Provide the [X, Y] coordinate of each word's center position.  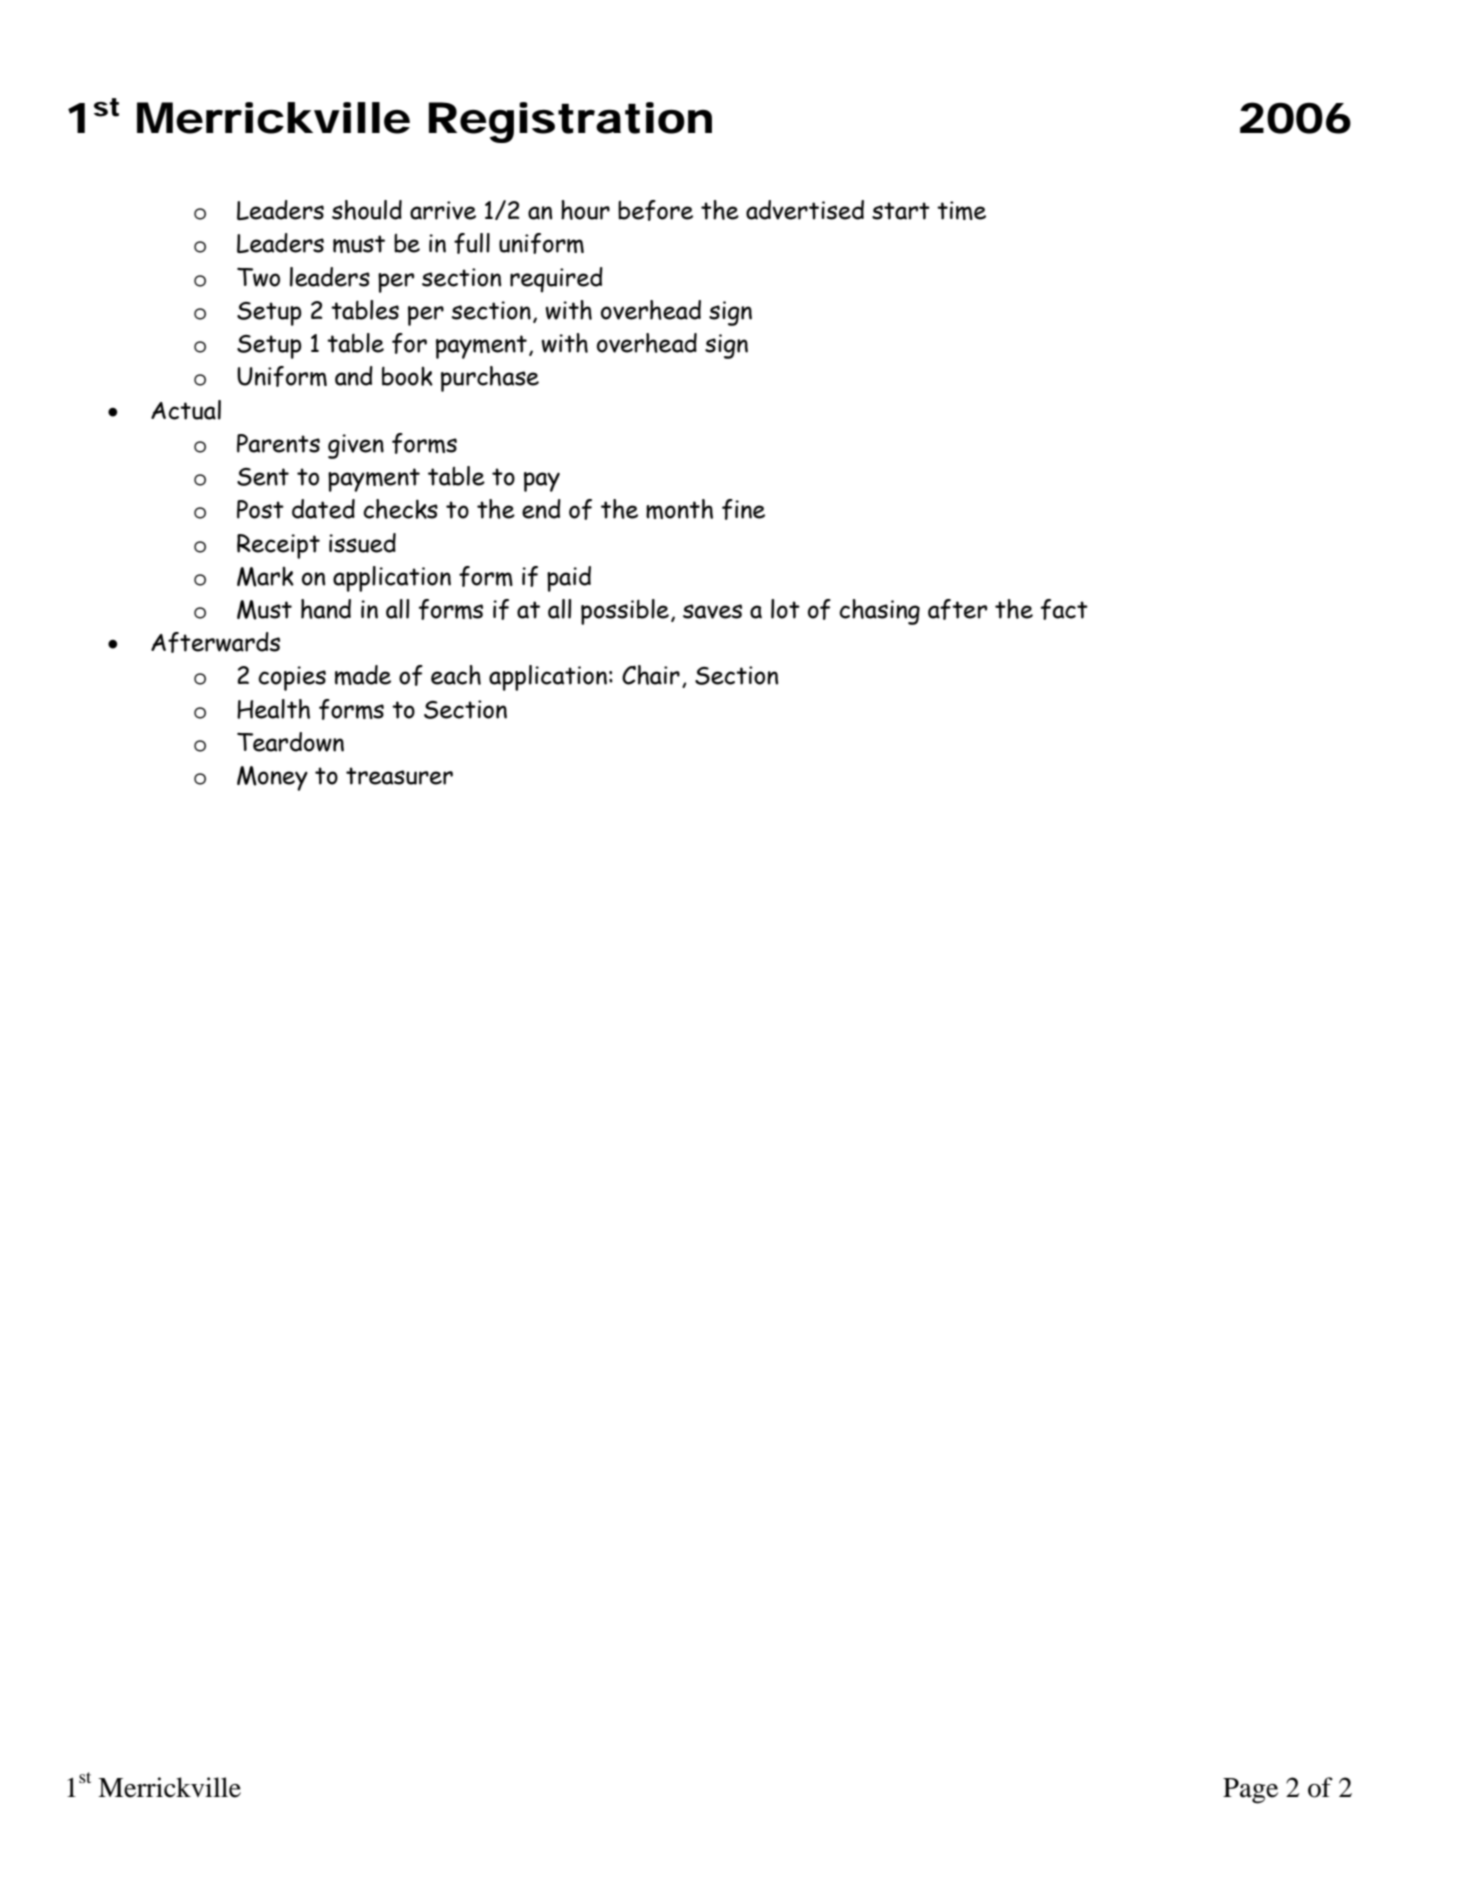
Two [258, 277]
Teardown [290, 742]
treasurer [399, 776]
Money [272, 778]
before [655, 210]
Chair [651, 675]
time [961, 210]
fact [1064, 609]
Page [1250, 1791]
